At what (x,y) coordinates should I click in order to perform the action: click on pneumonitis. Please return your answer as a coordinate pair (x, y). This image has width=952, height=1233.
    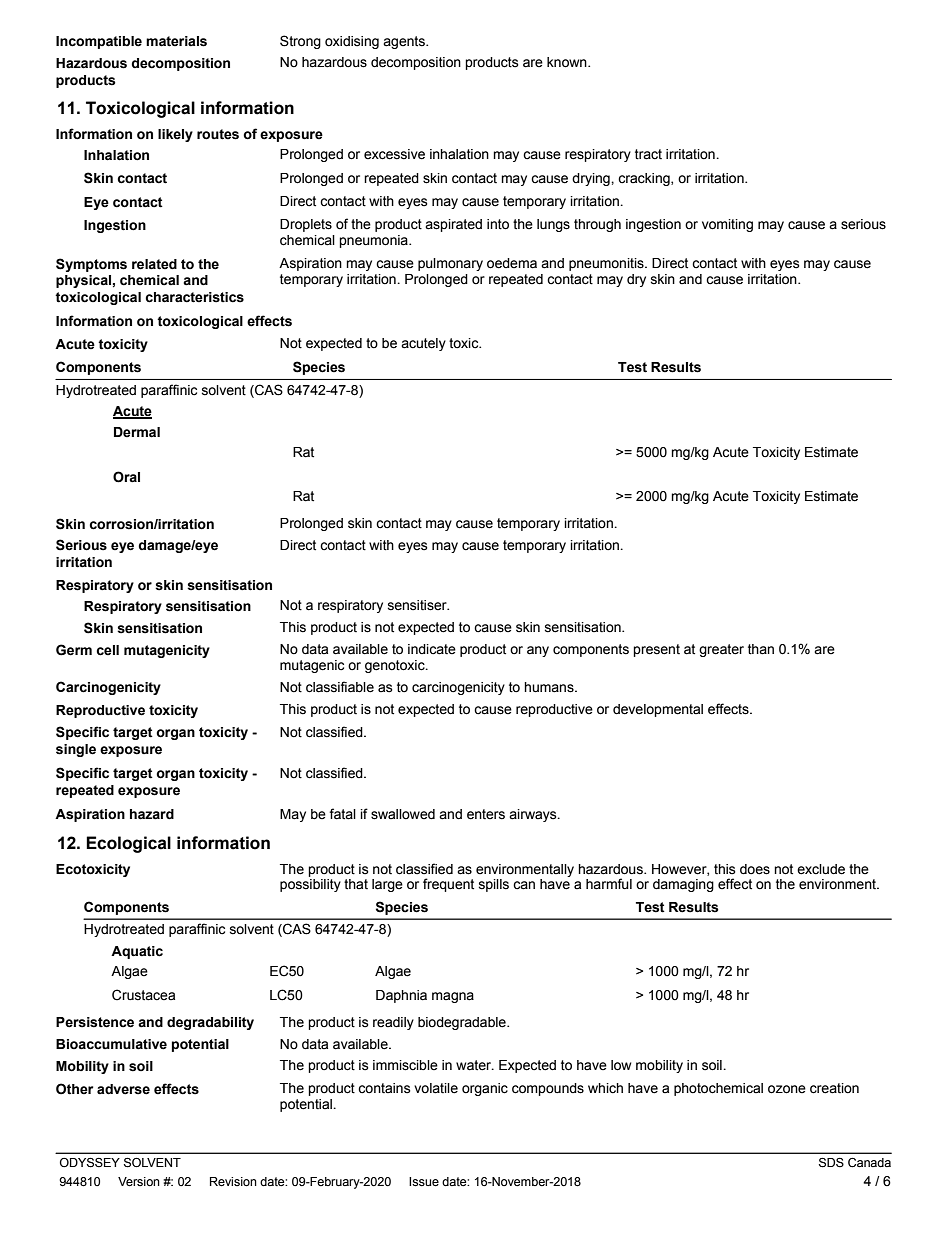
    Looking at the image, I should click on (607, 264).
